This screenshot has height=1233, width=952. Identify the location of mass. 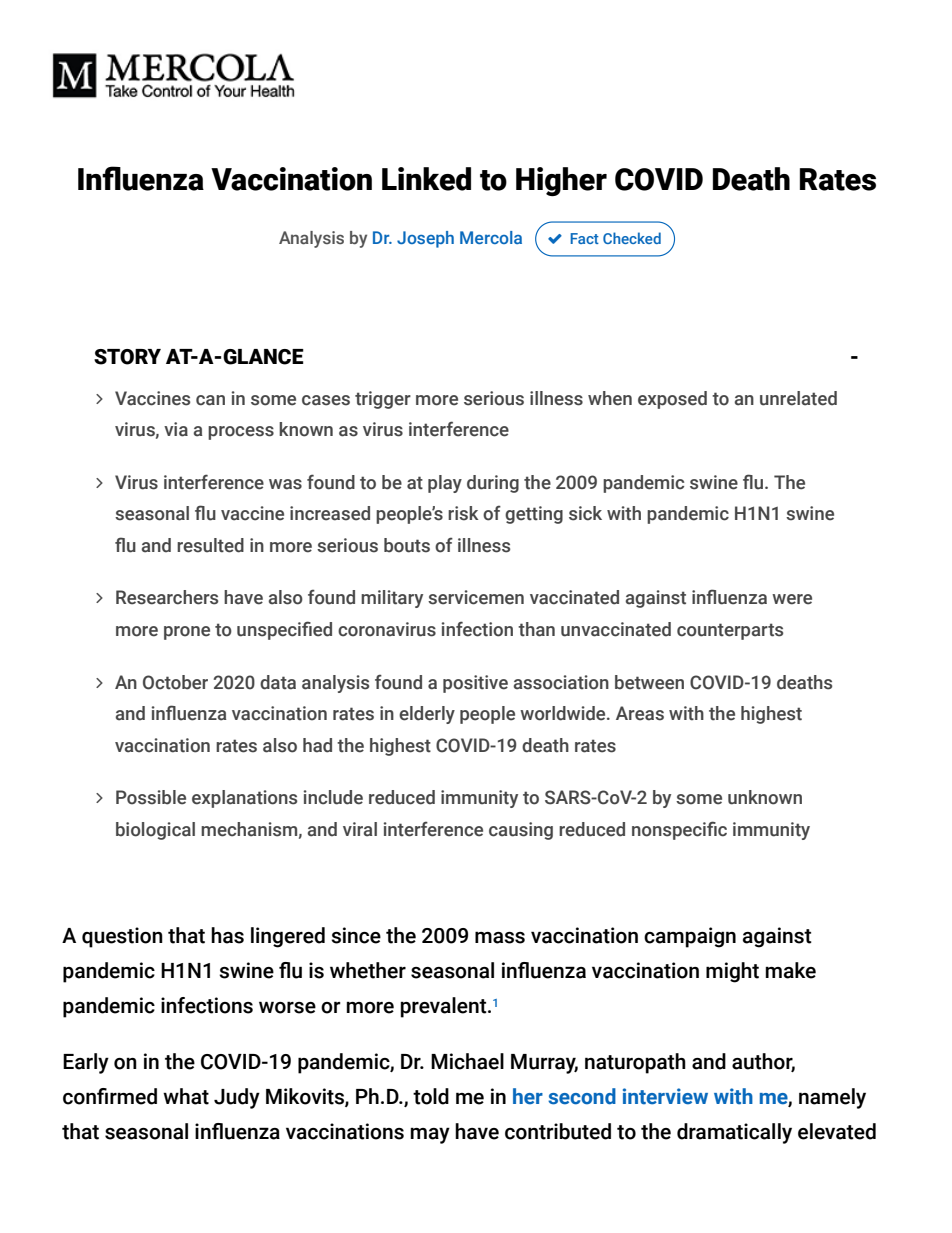
(500, 937).
